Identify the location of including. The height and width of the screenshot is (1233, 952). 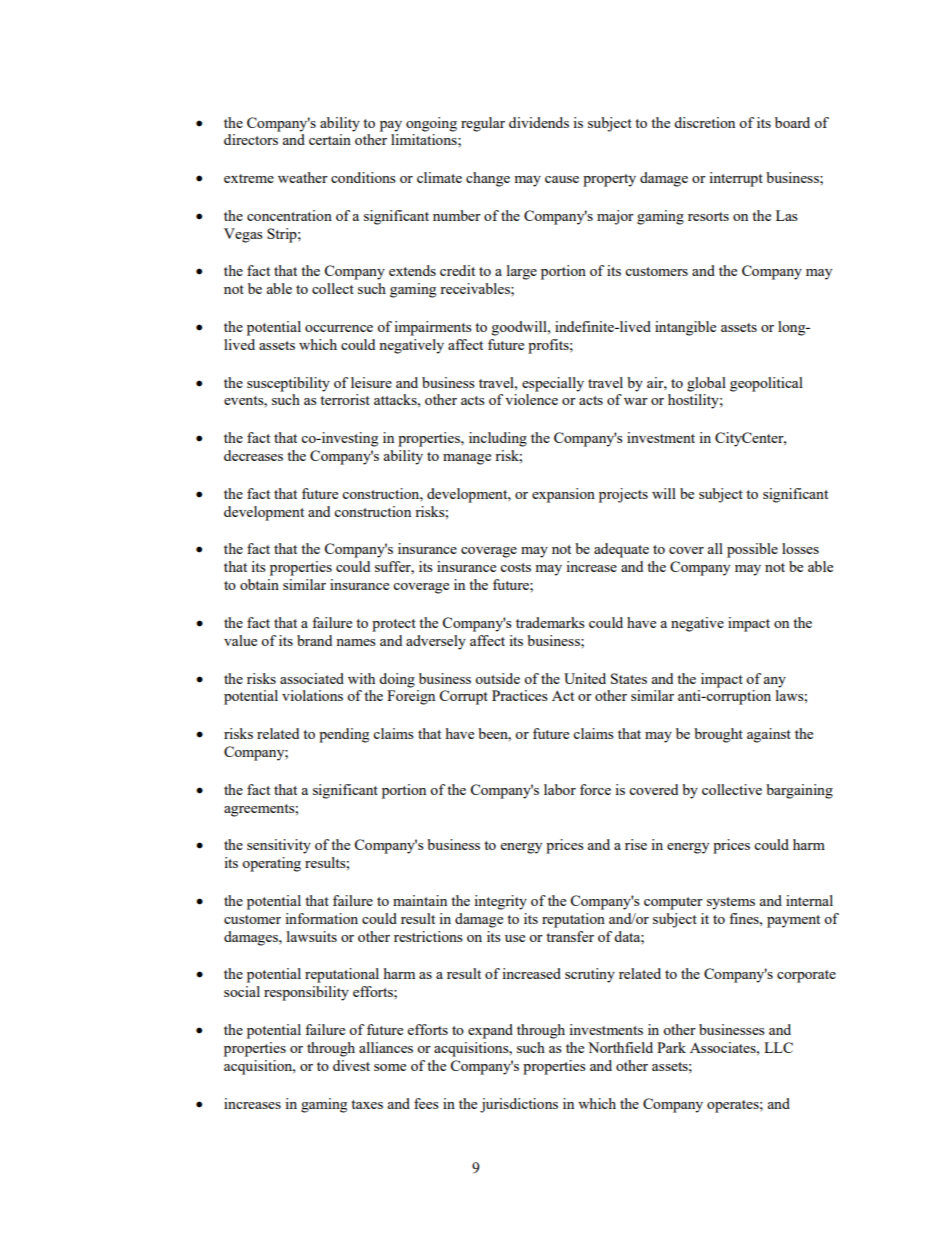
(498, 439).
